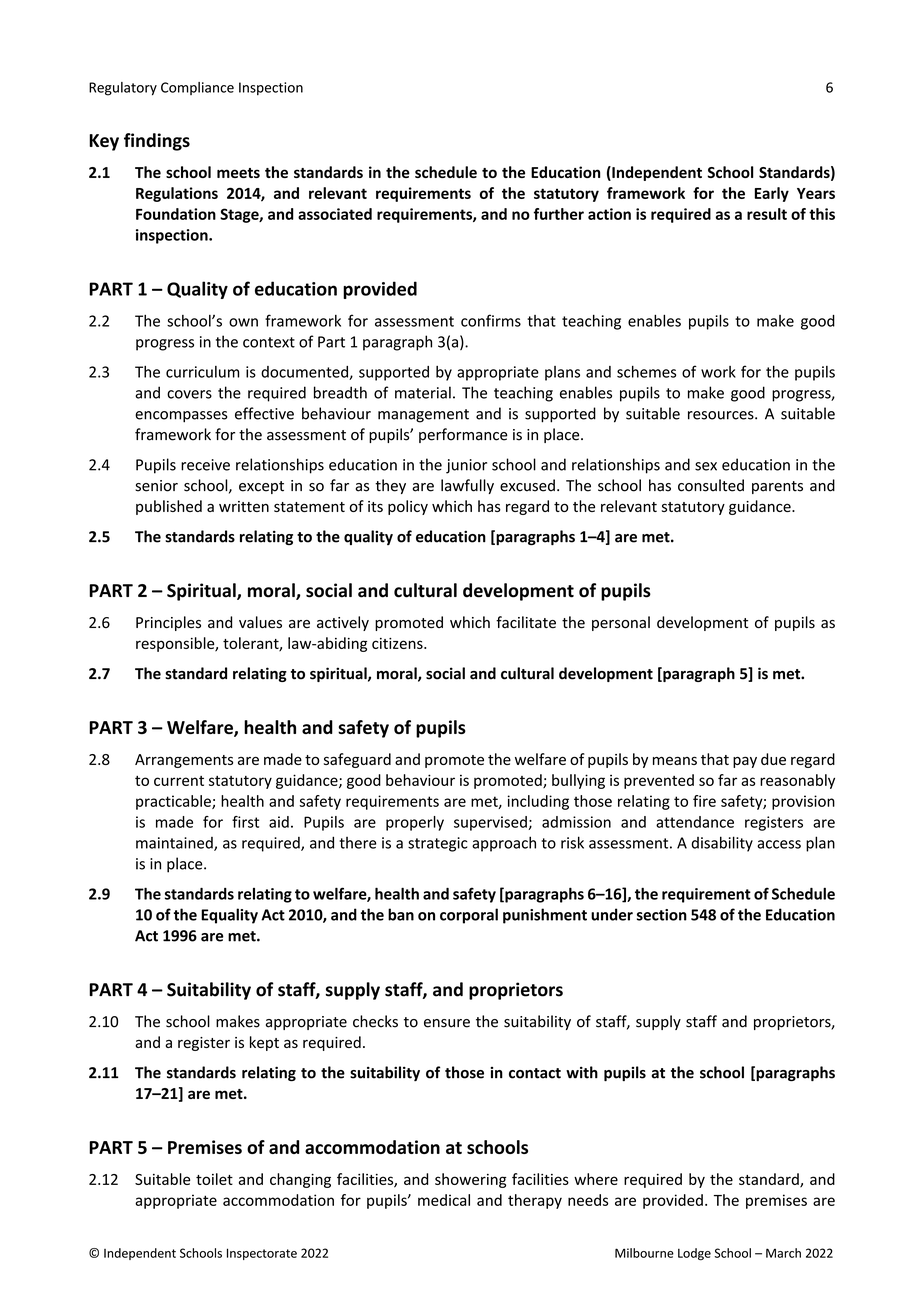  I want to click on disability, so click(722, 844).
